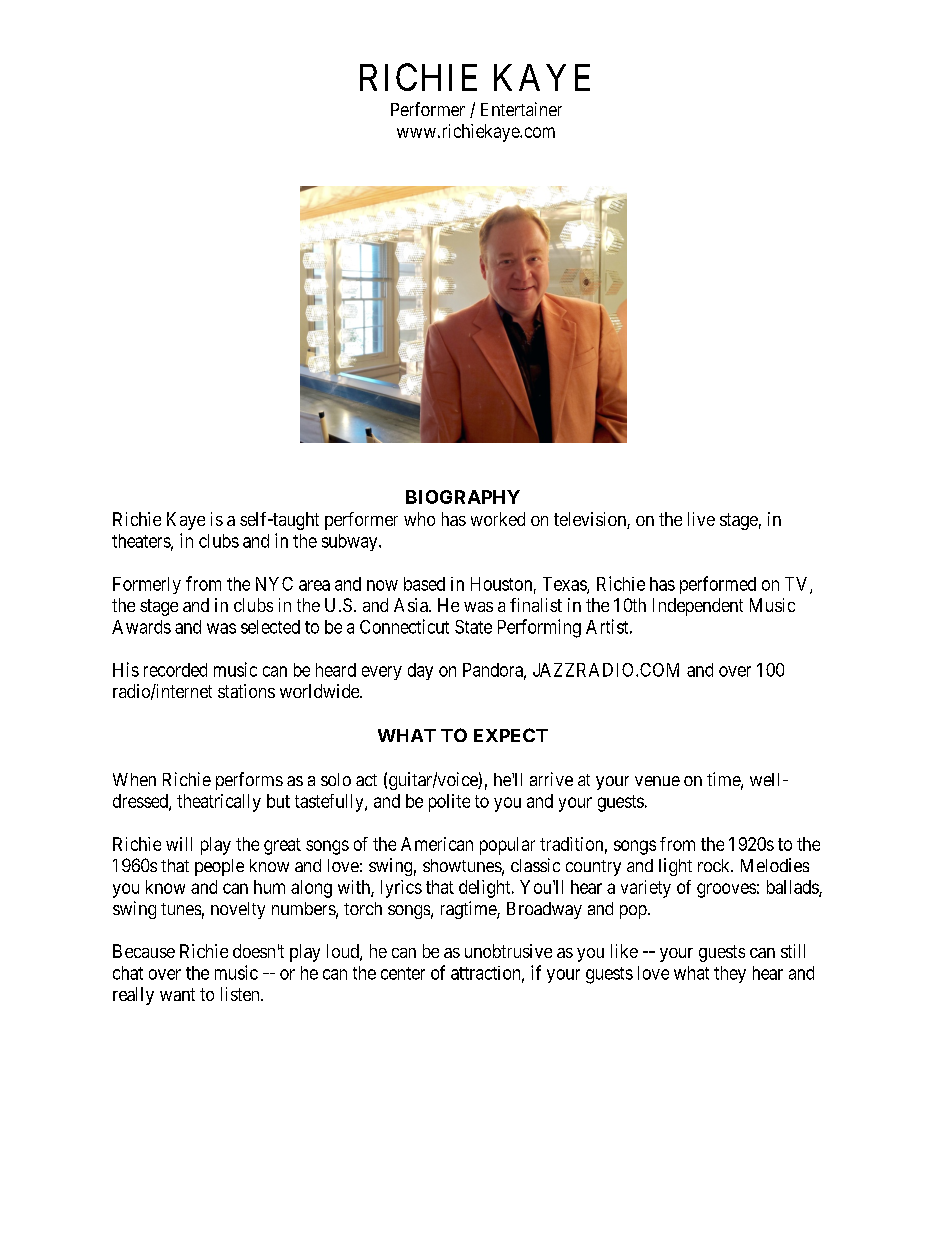  I want to click on worked, so click(498, 519).
